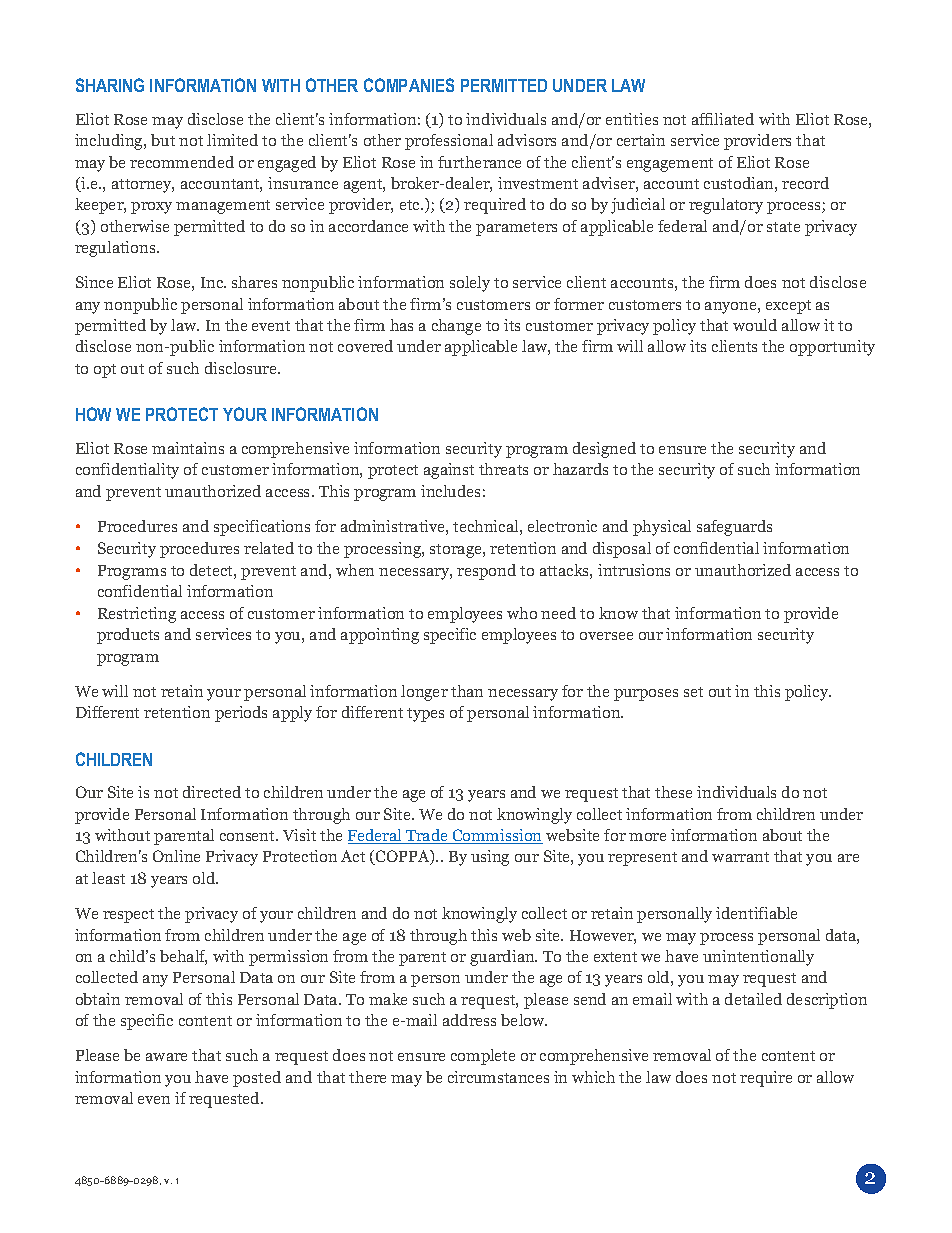  Describe the element at coordinates (137, 615) in the screenshot. I see `Restricting` at that location.
